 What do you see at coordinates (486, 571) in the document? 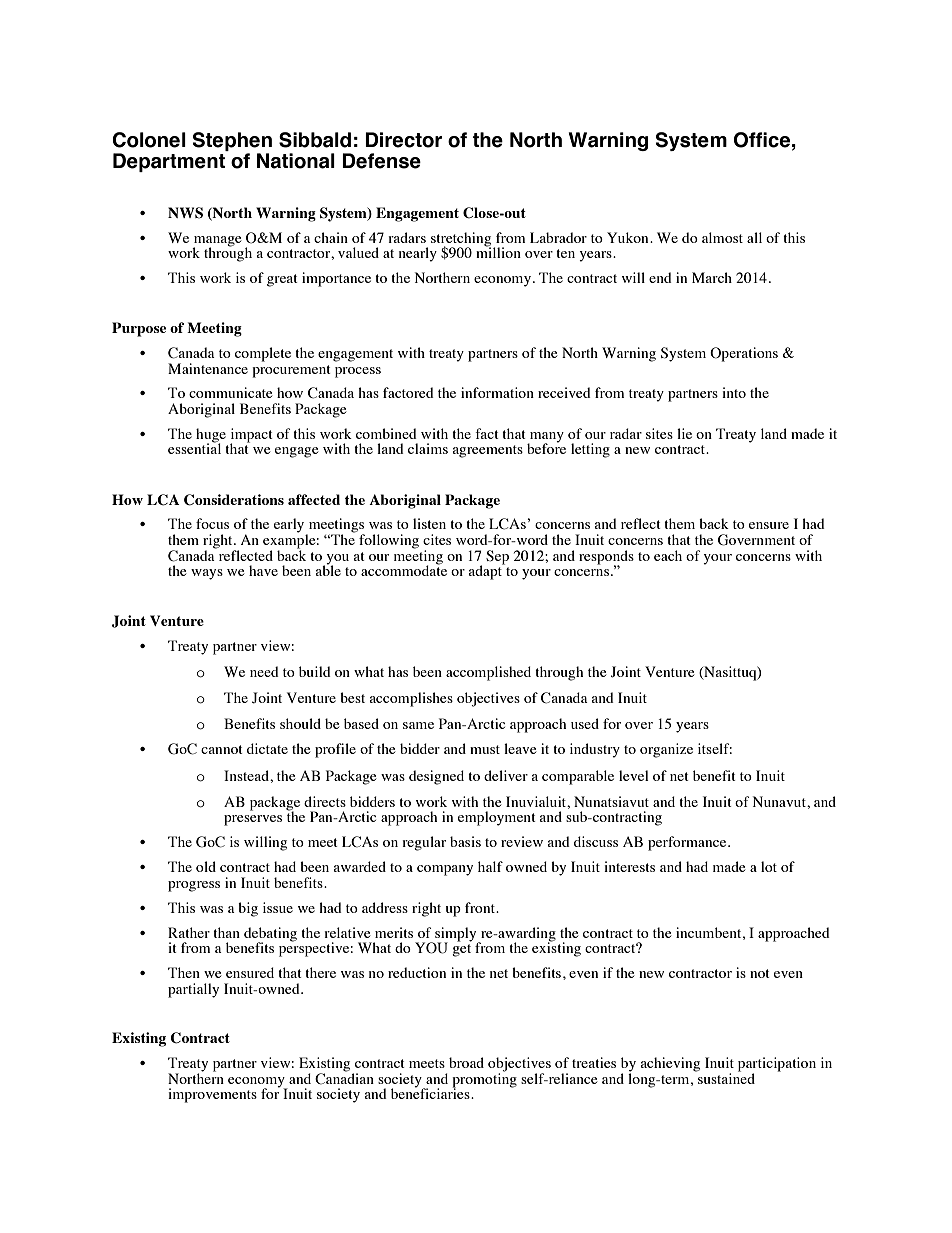
I see `adapt` at bounding box center [486, 571].
